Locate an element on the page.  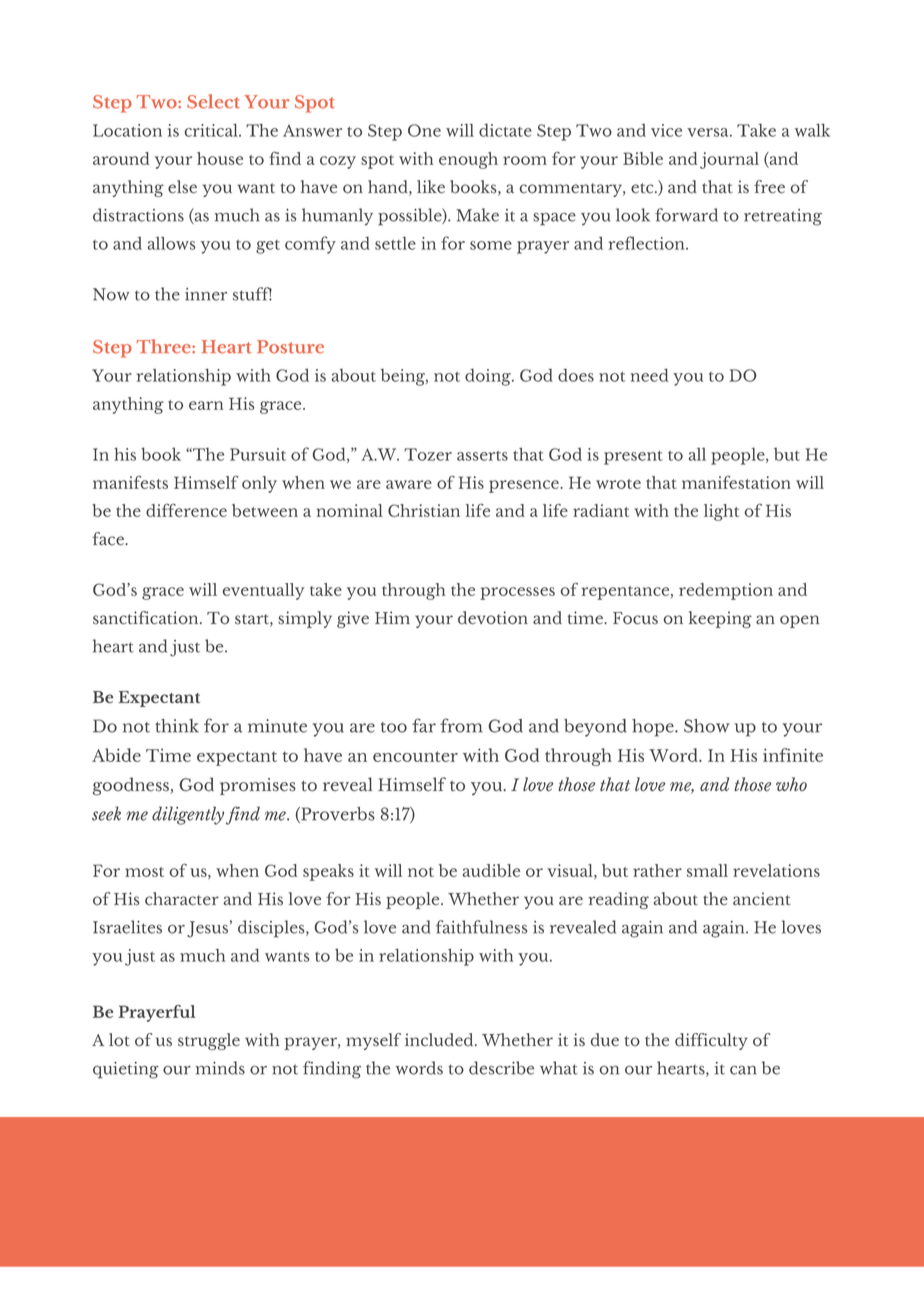
struggle is located at coordinates (209, 1041).
